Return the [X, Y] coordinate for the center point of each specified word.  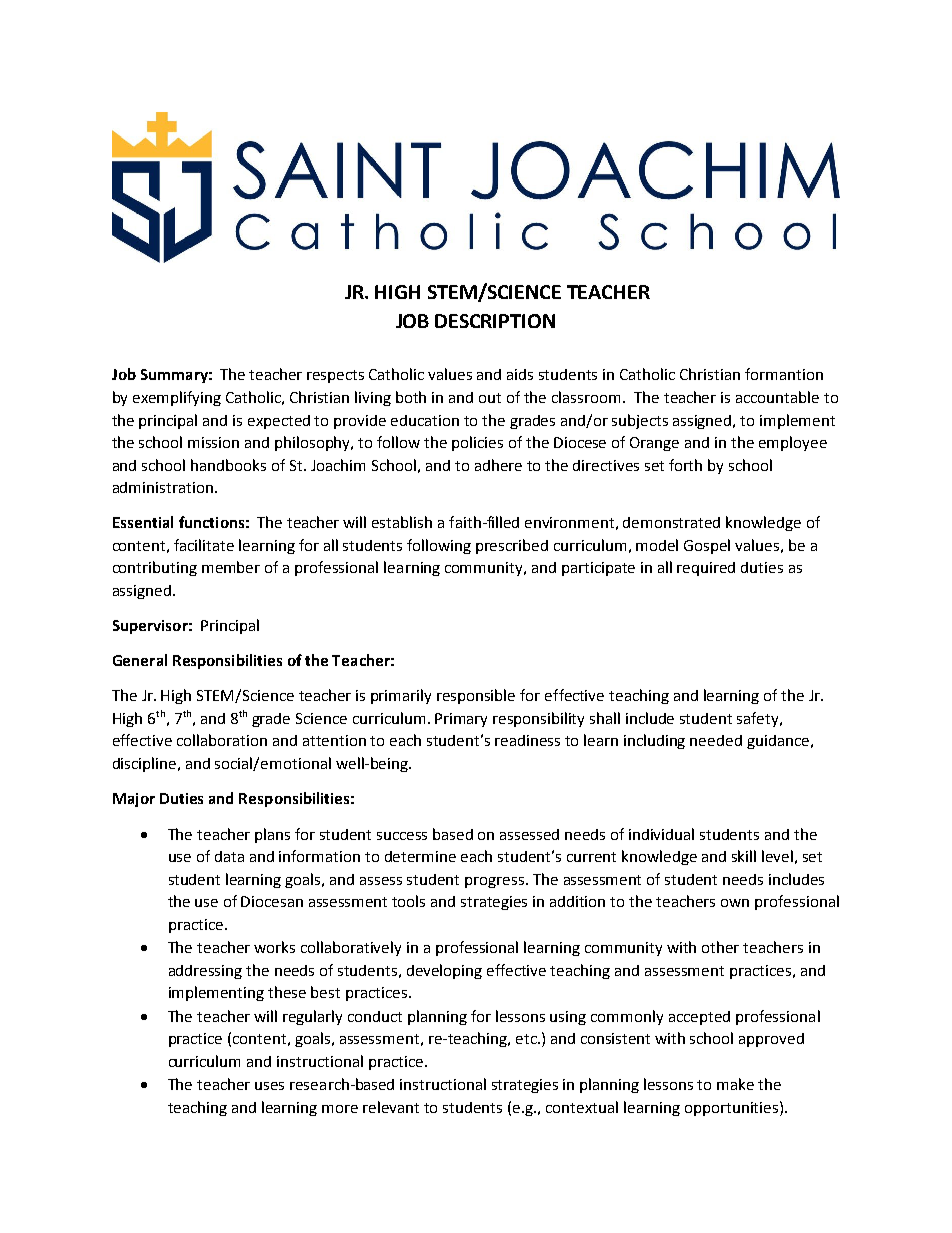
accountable [777, 397]
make [735, 1084]
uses [269, 1086]
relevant [391, 1107]
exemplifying [177, 398]
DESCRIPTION [495, 321]
